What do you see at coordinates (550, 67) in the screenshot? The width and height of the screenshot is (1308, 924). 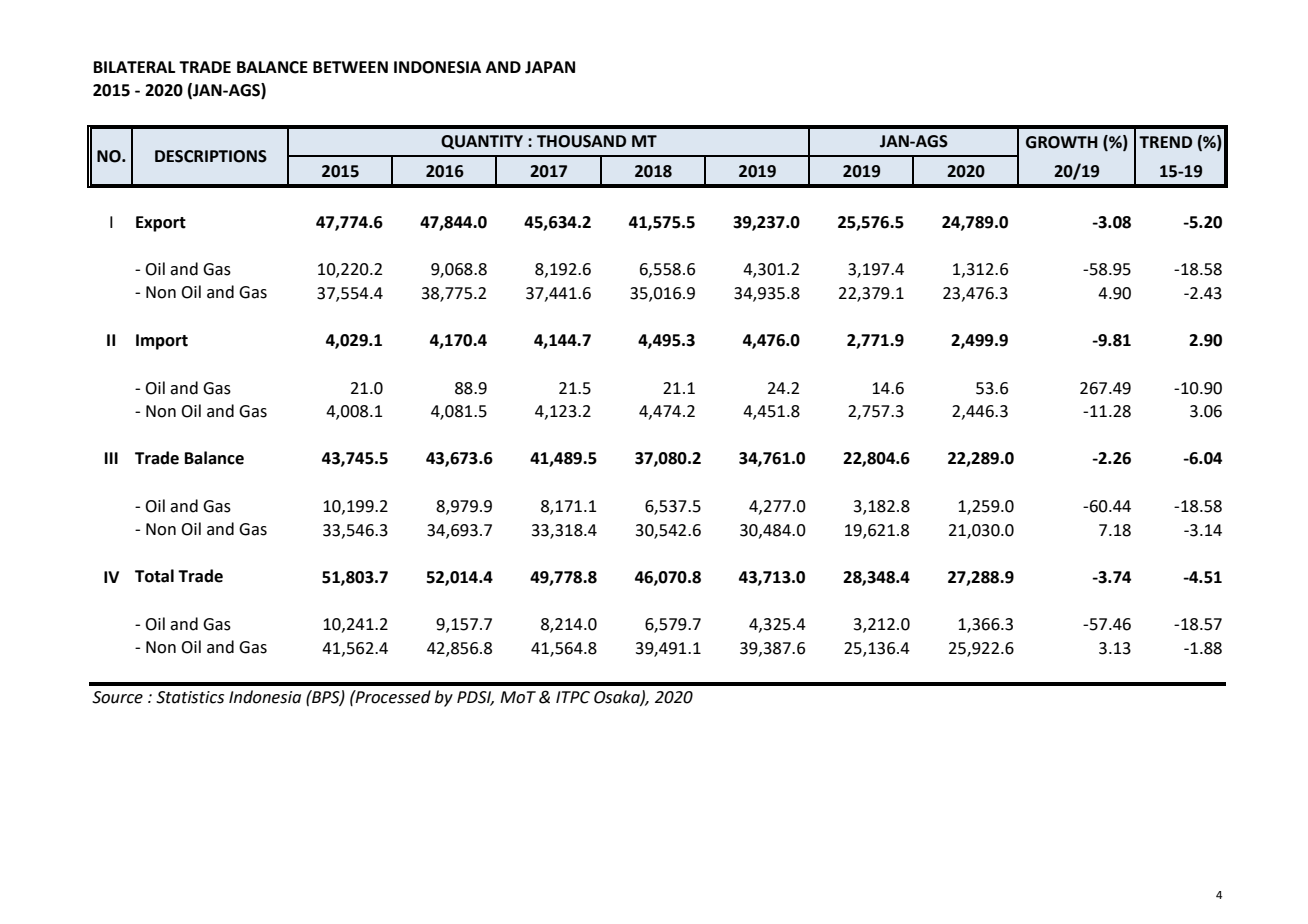 I see `JAPAN` at bounding box center [550, 67].
